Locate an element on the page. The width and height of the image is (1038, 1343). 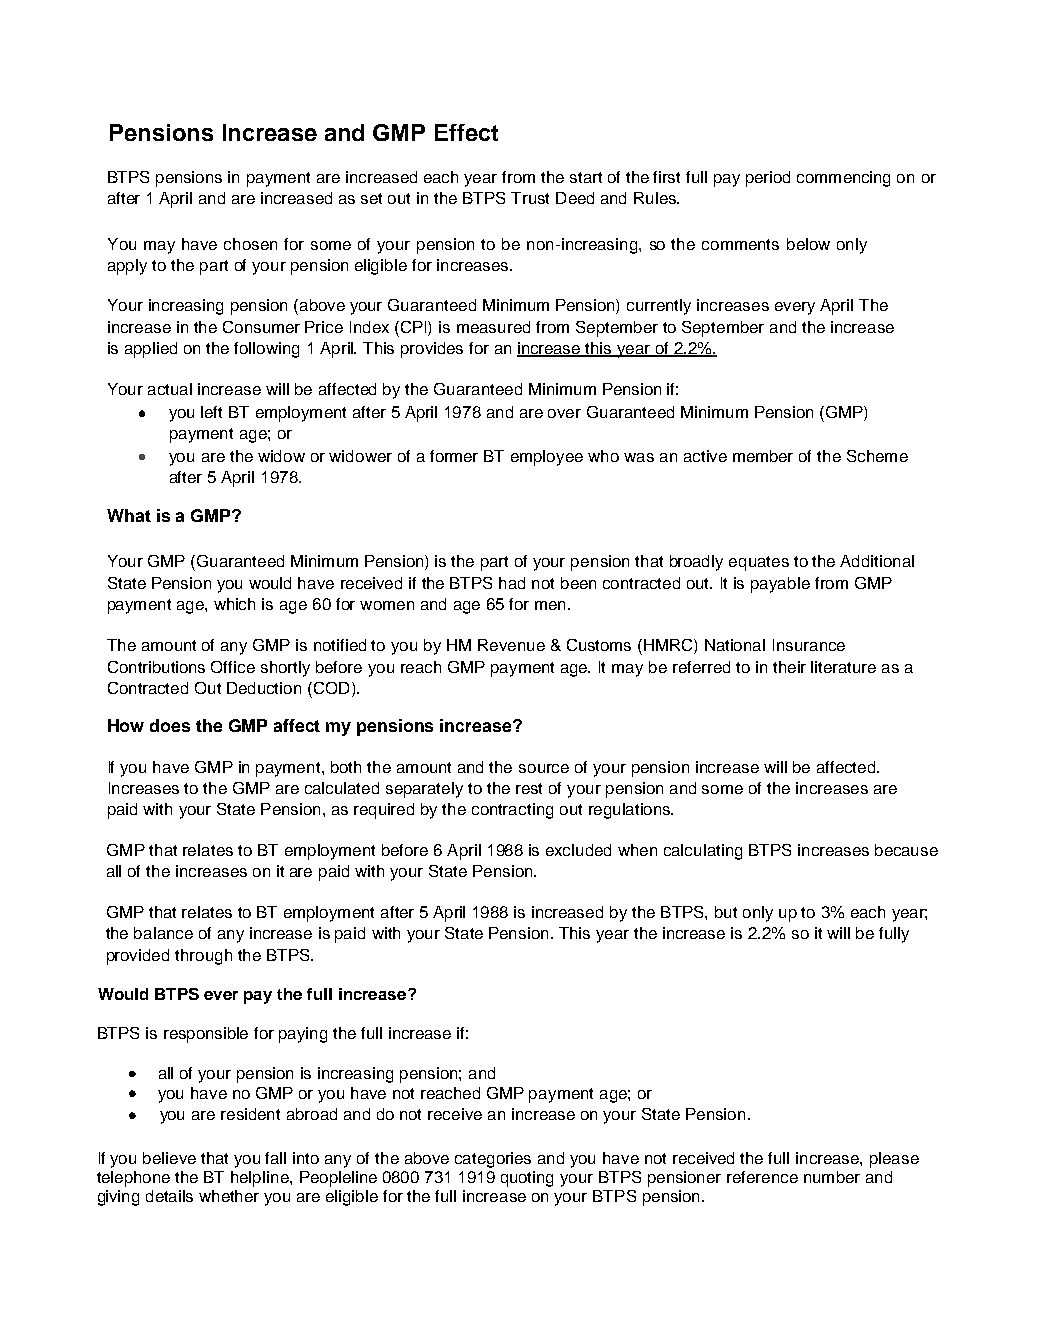
member is located at coordinates (763, 456).
